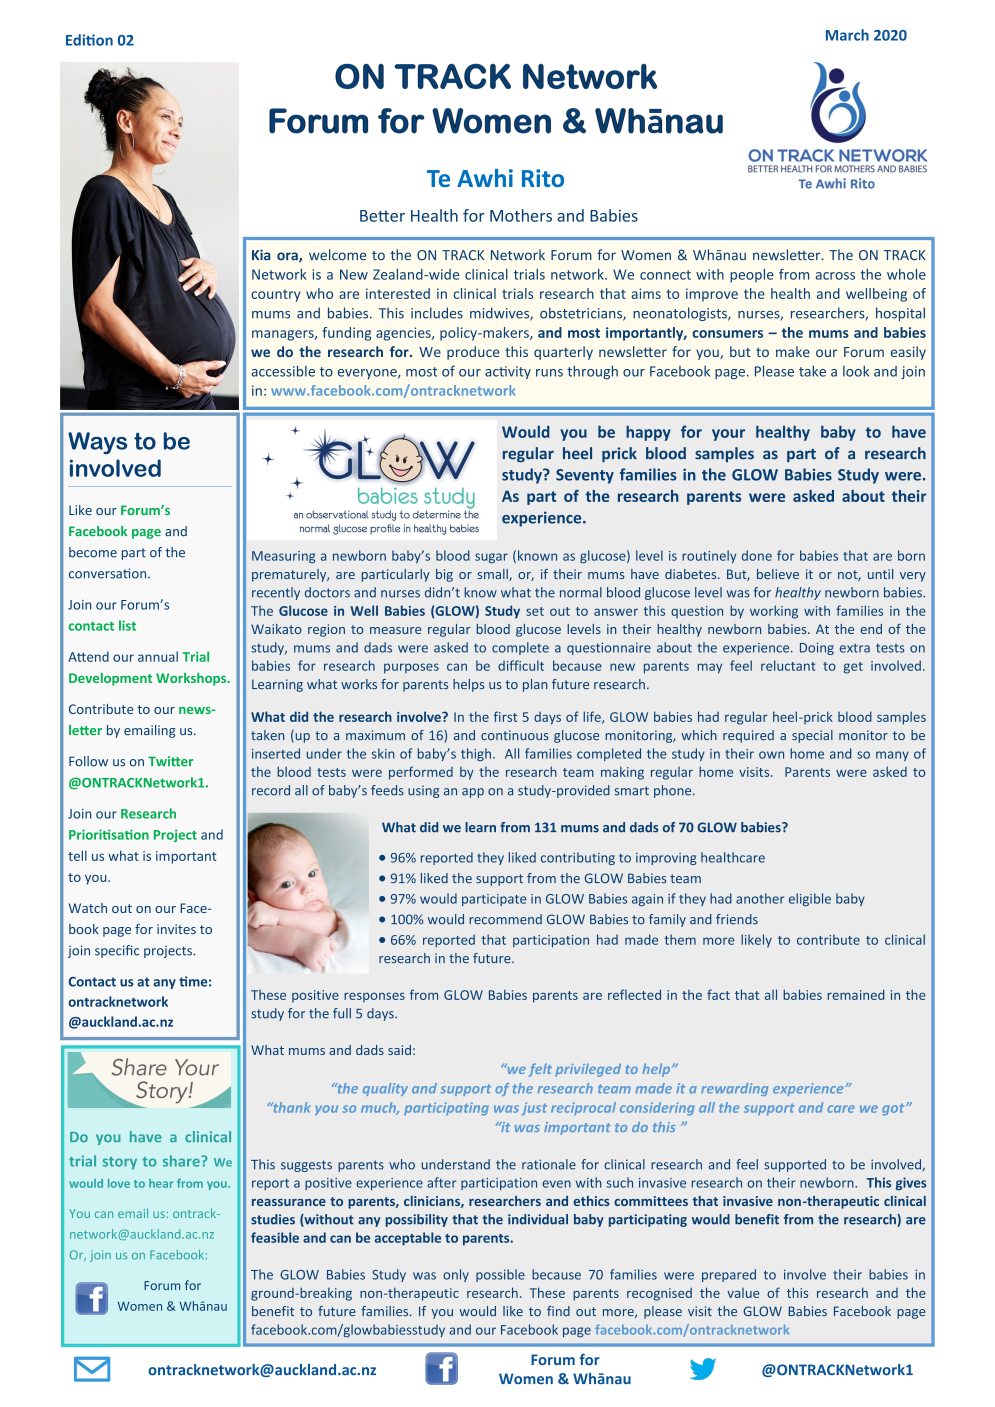 This document has width=995, height=1407. What do you see at coordinates (275, 1237) in the document?
I see `feasible` at bounding box center [275, 1237].
